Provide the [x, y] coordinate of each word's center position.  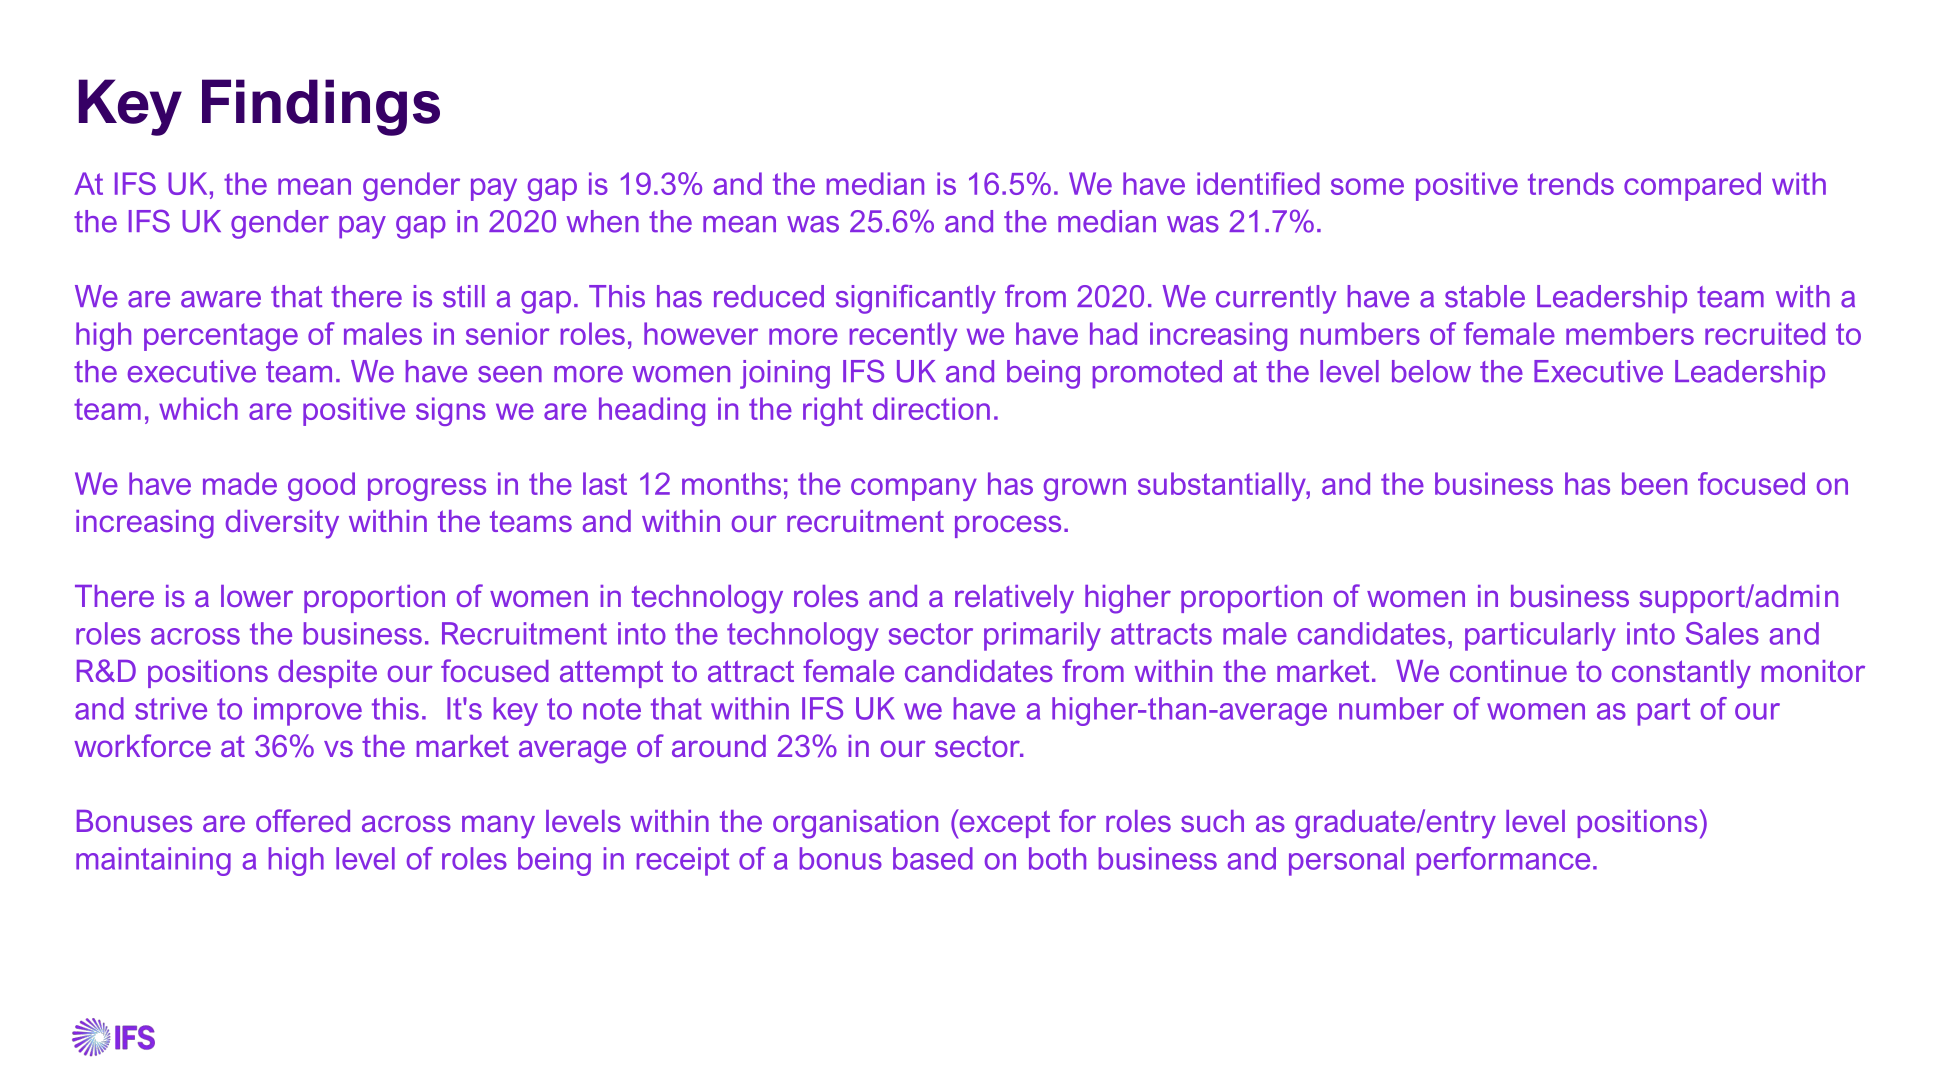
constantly [1681, 674]
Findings [321, 107]
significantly [916, 299]
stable [1485, 296]
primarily [1042, 636]
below [1431, 371]
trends [1571, 183]
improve [308, 711]
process [1008, 526]
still [464, 296]
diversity [282, 524]
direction [931, 408]
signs [451, 411]
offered [303, 820]
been [1654, 483]
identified [1258, 183]
